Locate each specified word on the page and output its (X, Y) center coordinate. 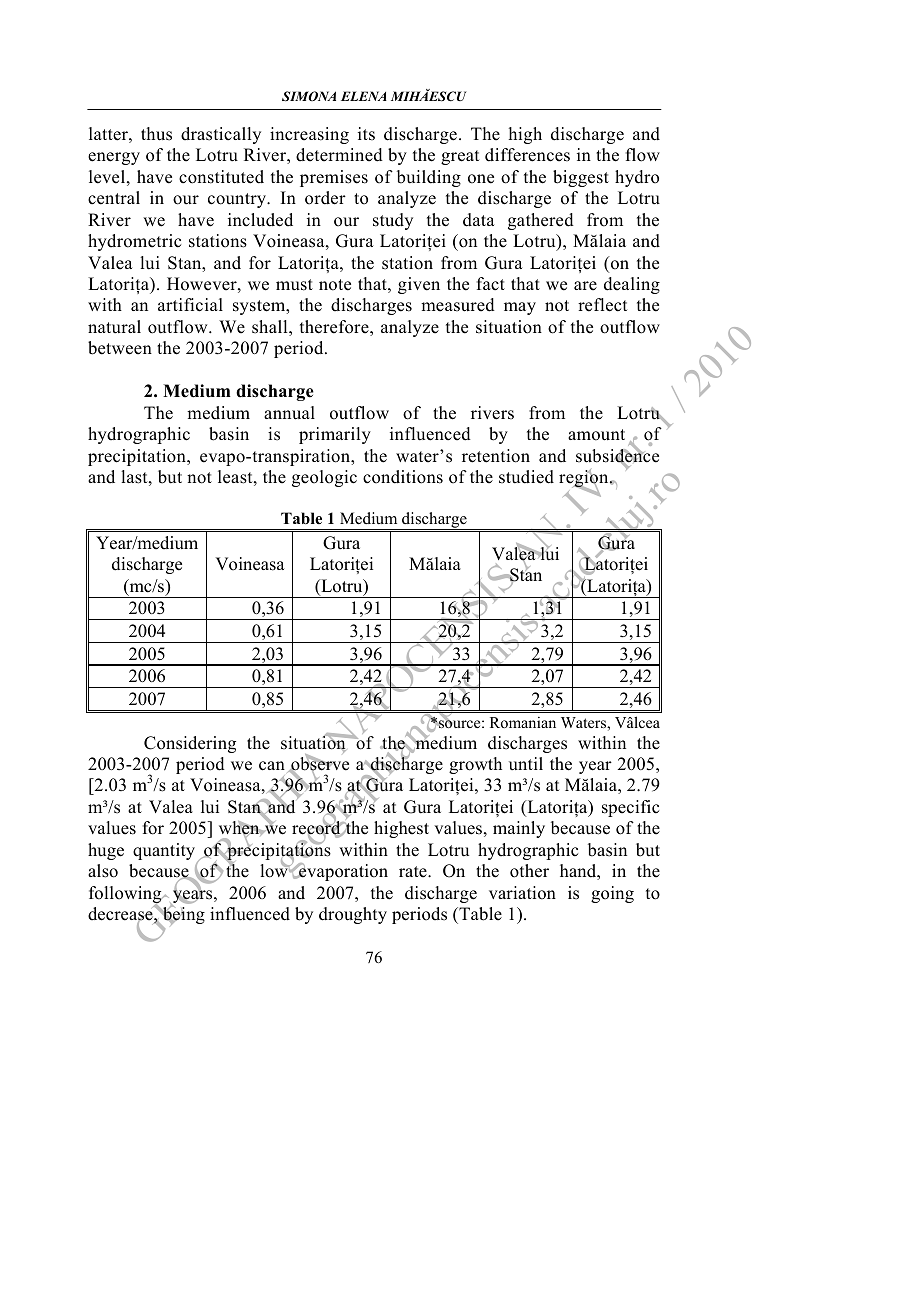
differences (527, 155)
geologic (324, 478)
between (120, 348)
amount (596, 435)
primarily (335, 435)
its (366, 134)
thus (156, 134)
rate (414, 872)
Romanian (523, 722)
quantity (165, 853)
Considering (190, 744)
